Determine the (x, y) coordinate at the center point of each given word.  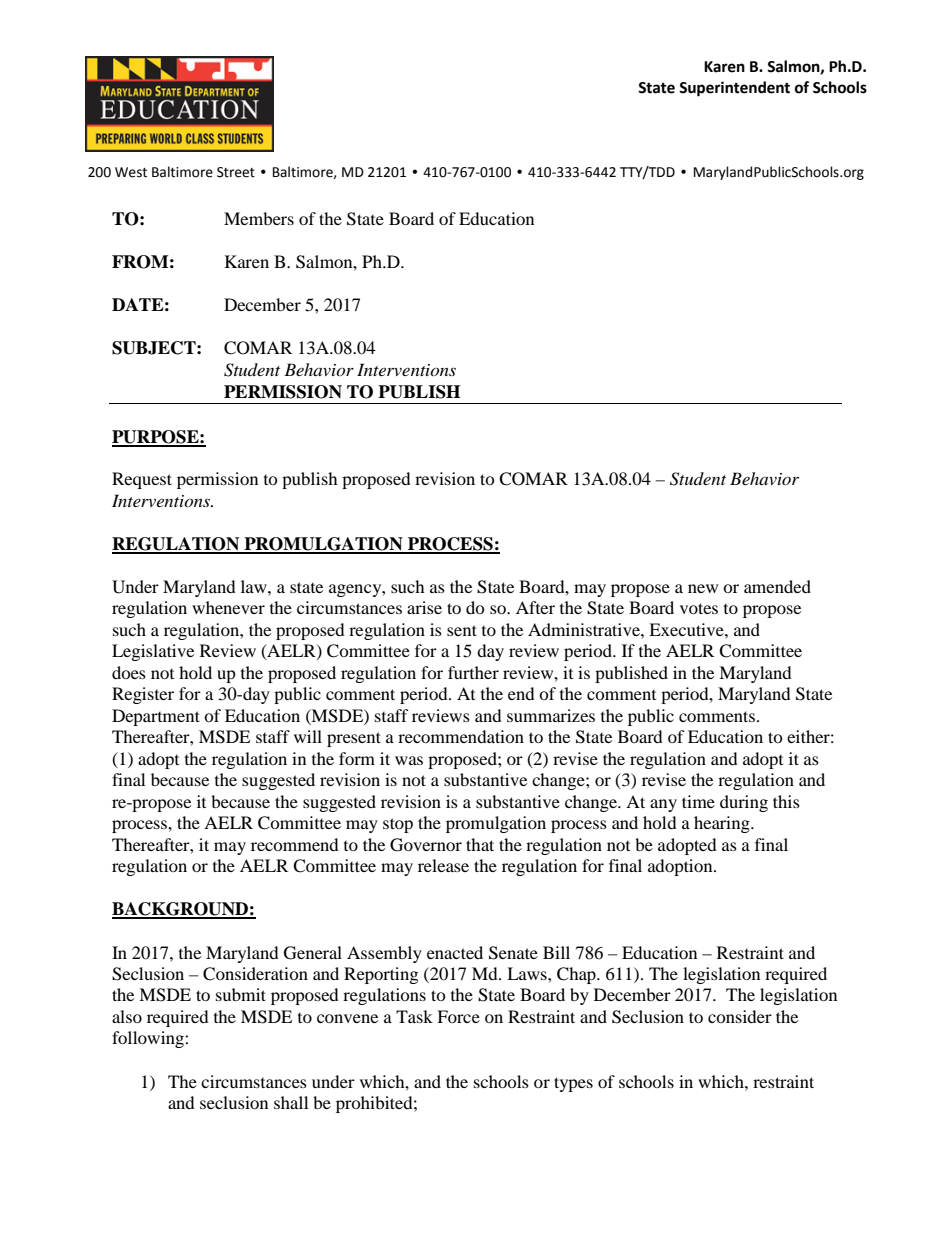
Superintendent (734, 89)
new (703, 588)
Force (458, 1016)
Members (259, 218)
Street (236, 172)
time (698, 801)
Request (142, 480)
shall (291, 1102)
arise (424, 607)
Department (156, 717)
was (409, 760)
